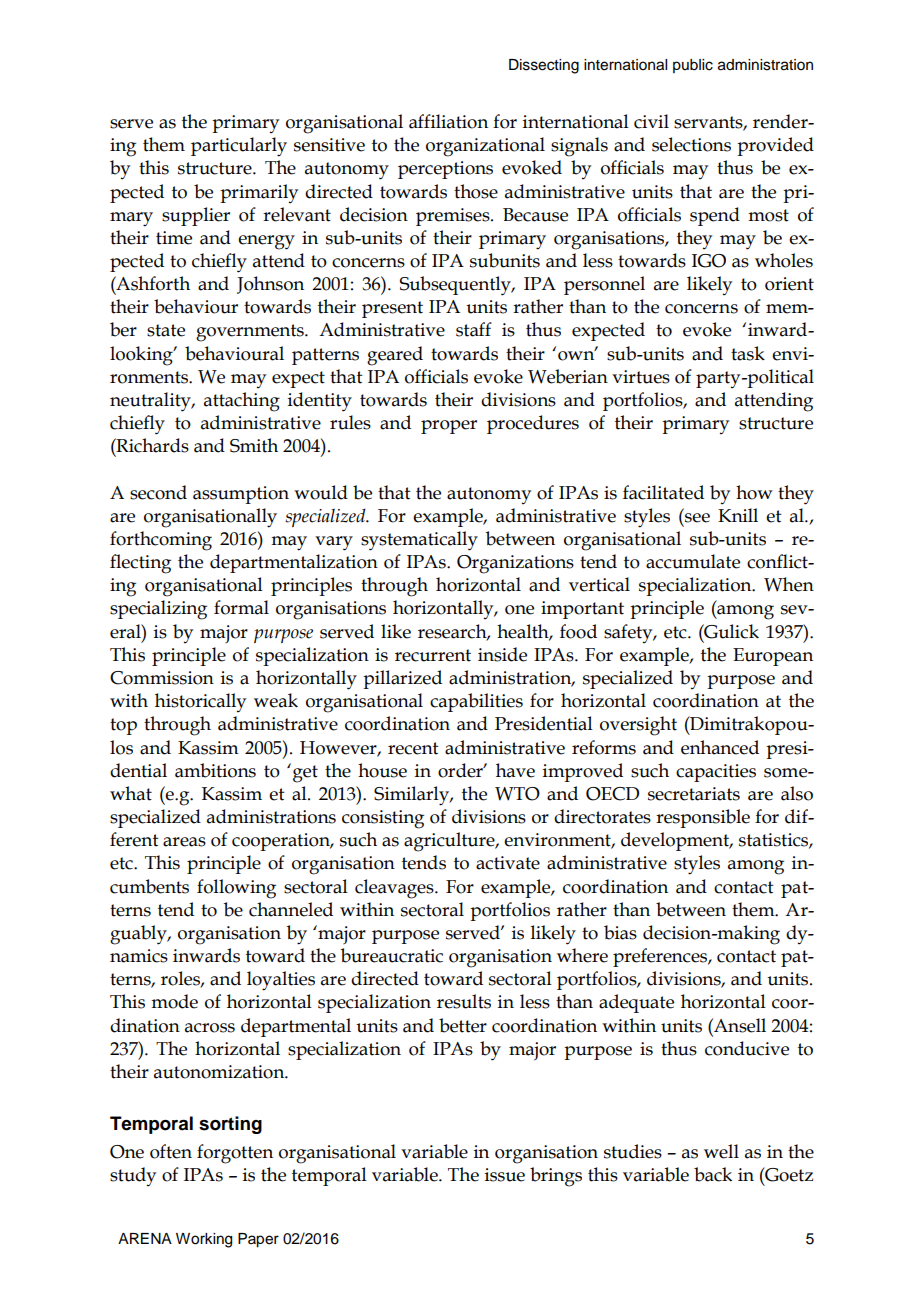 This document has width=924, height=1308. What do you see at coordinates (162, 678) in the document?
I see `Commission` at bounding box center [162, 678].
